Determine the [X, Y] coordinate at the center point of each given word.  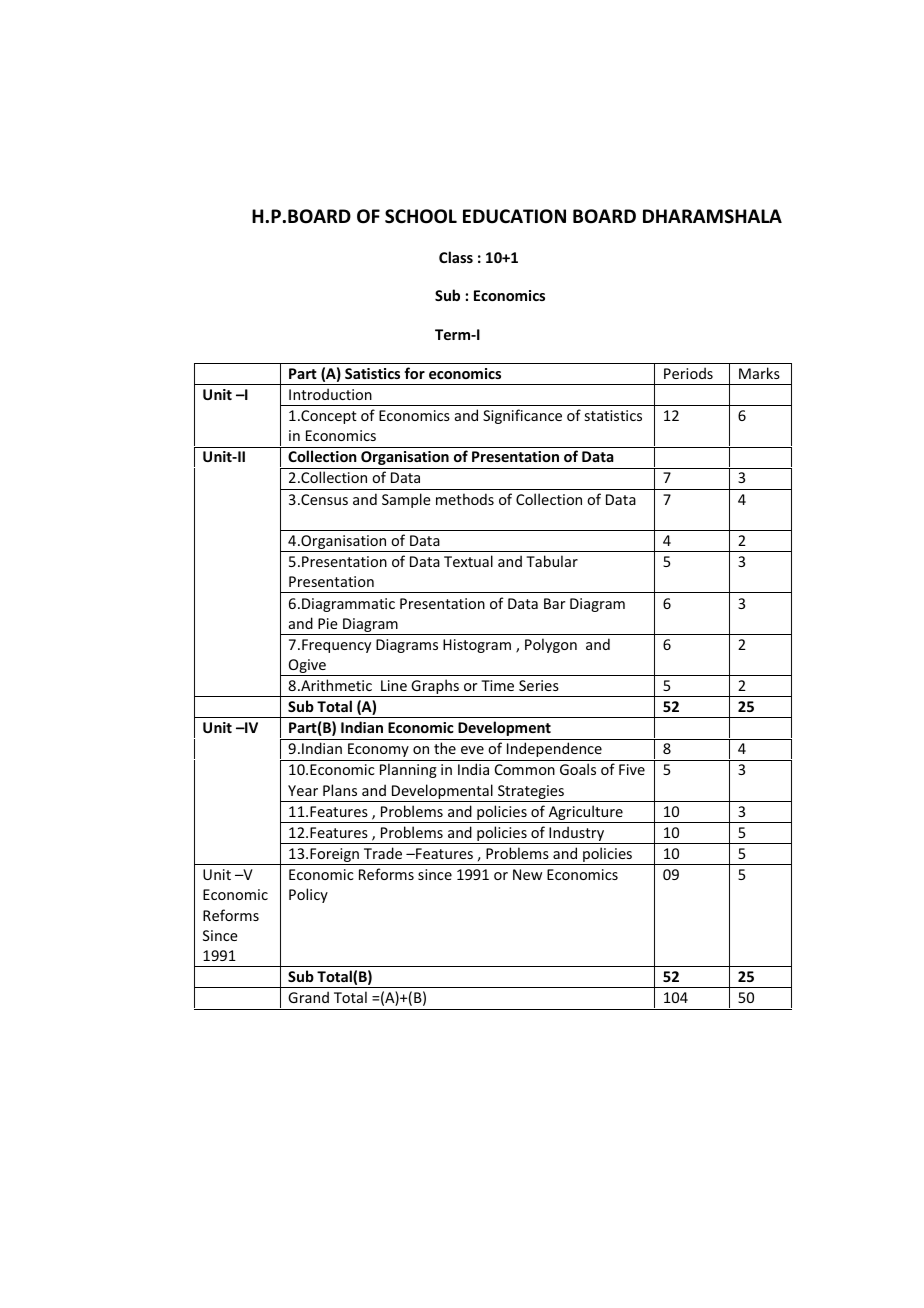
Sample [406, 500]
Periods [688, 373]
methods [465, 499]
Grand [308, 997]
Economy [378, 750]
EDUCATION [514, 216]
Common [525, 769]
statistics [613, 415]
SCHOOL [421, 216]
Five [632, 769]
